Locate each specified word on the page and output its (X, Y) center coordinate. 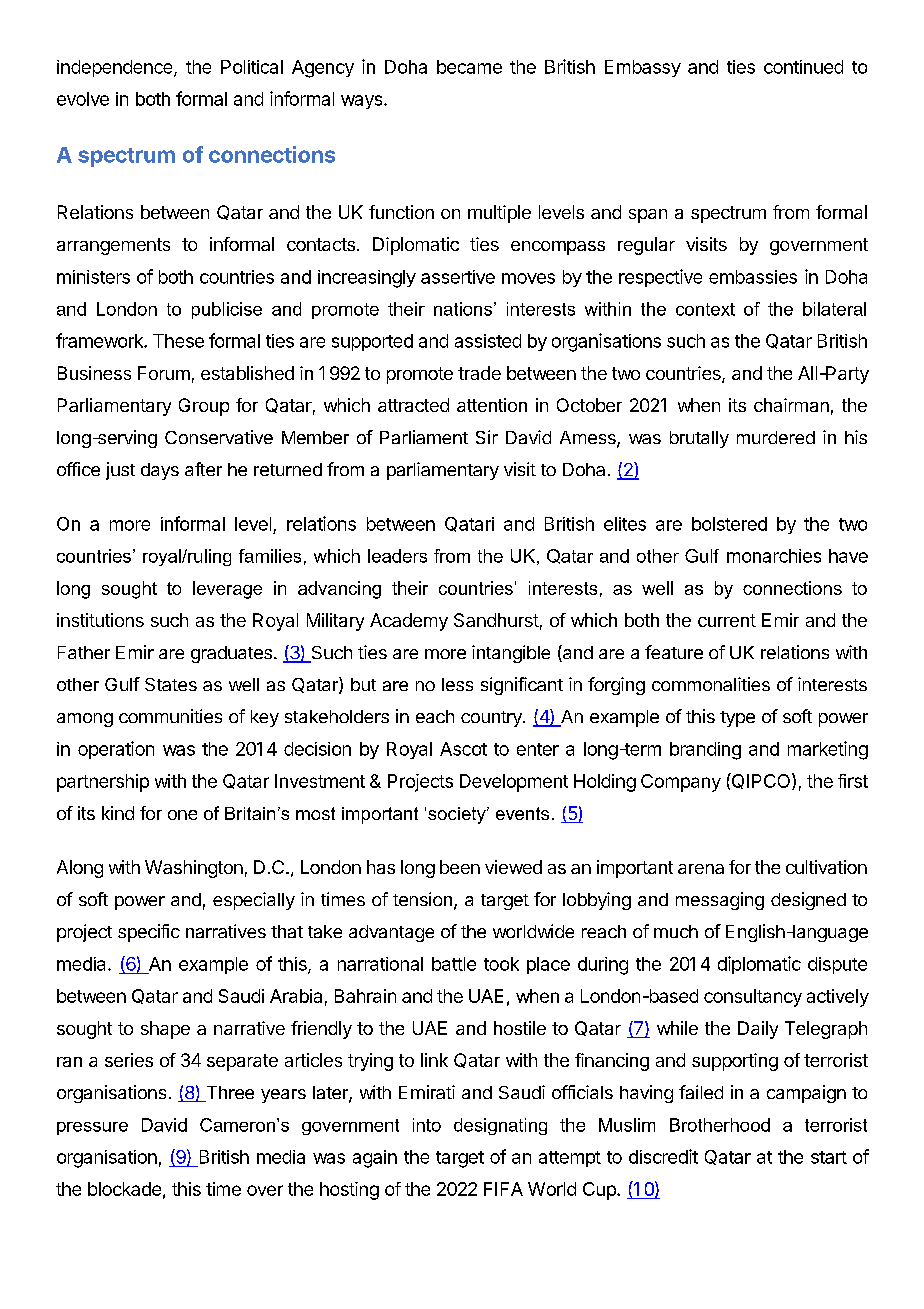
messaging (720, 901)
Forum (164, 373)
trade (479, 373)
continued (803, 67)
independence (116, 68)
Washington (194, 869)
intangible (511, 654)
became (469, 67)
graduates (231, 654)
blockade (124, 1189)
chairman (791, 405)
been (460, 867)
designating (500, 1126)
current (727, 620)
